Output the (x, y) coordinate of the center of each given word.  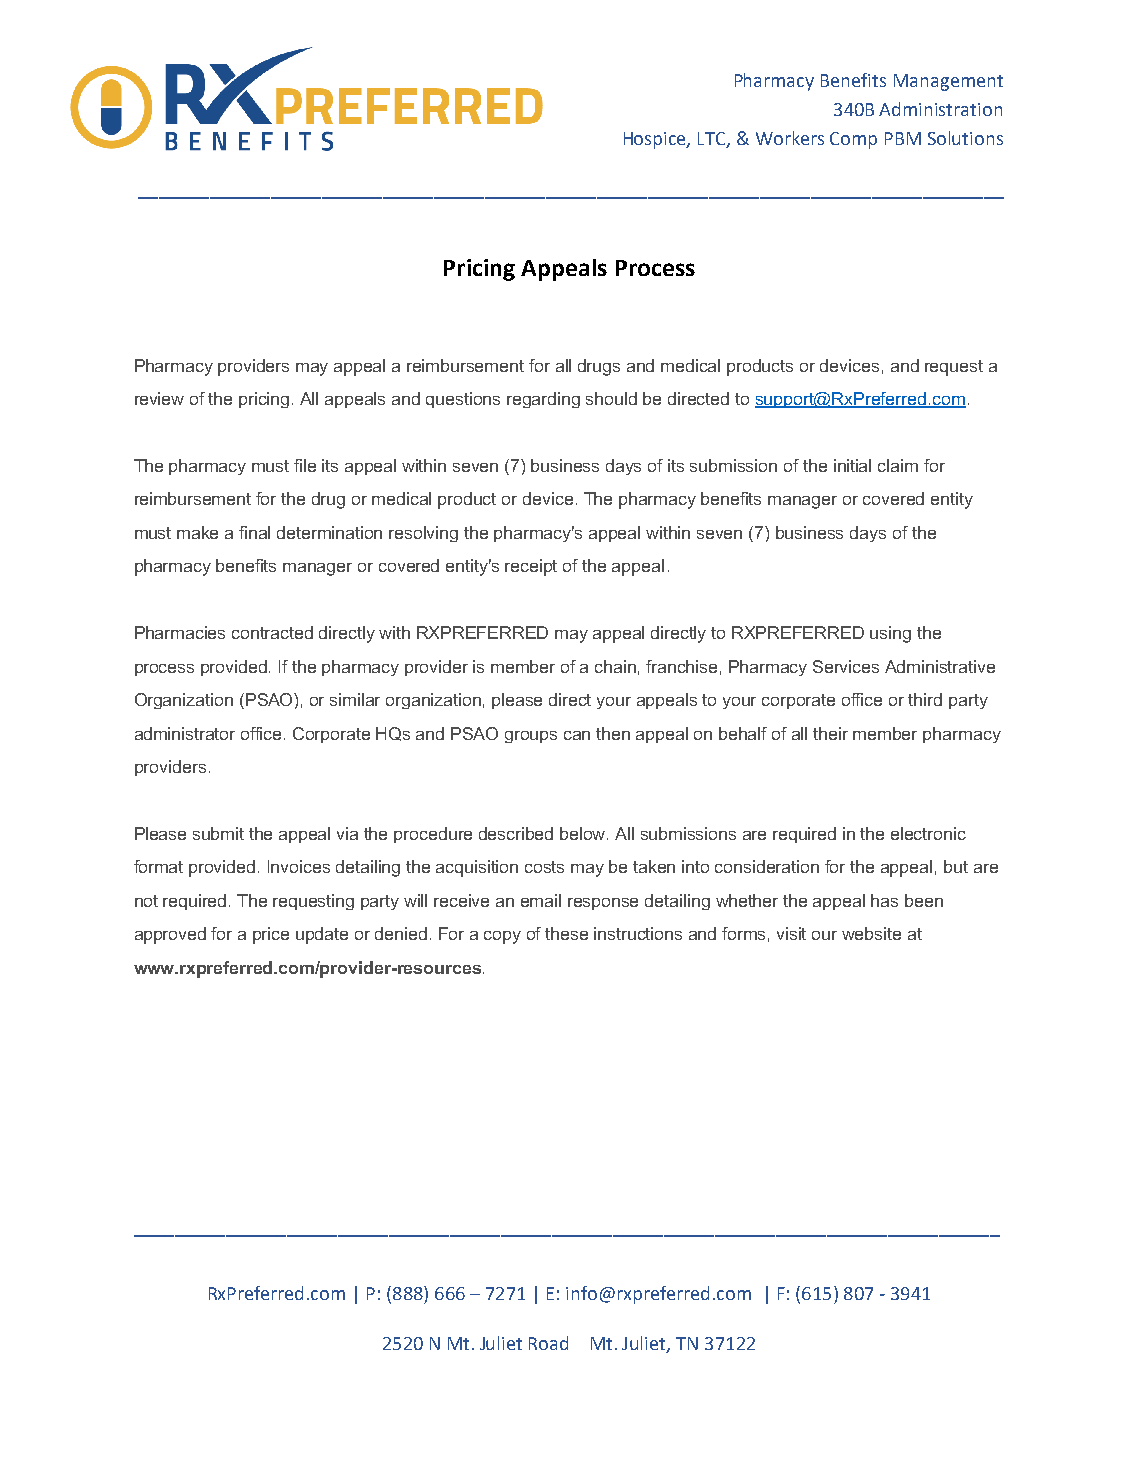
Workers (790, 138)
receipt (531, 567)
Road (548, 1343)
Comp (853, 140)
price (271, 935)
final (254, 532)
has (884, 900)
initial (852, 465)
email (541, 900)
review (159, 398)
